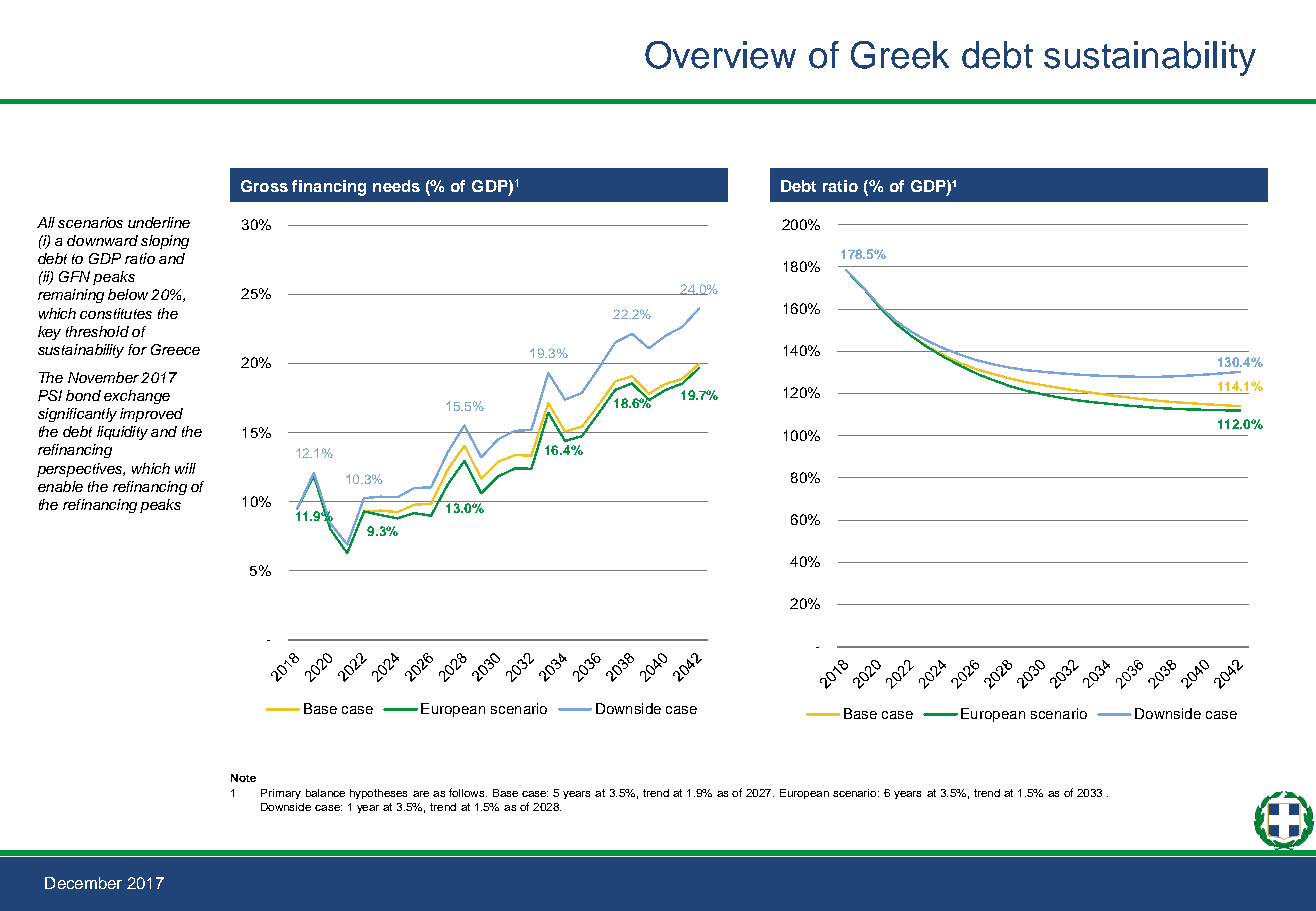 The image size is (1316, 911). What do you see at coordinates (185, 468) in the image?
I see `will` at bounding box center [185, 468].
